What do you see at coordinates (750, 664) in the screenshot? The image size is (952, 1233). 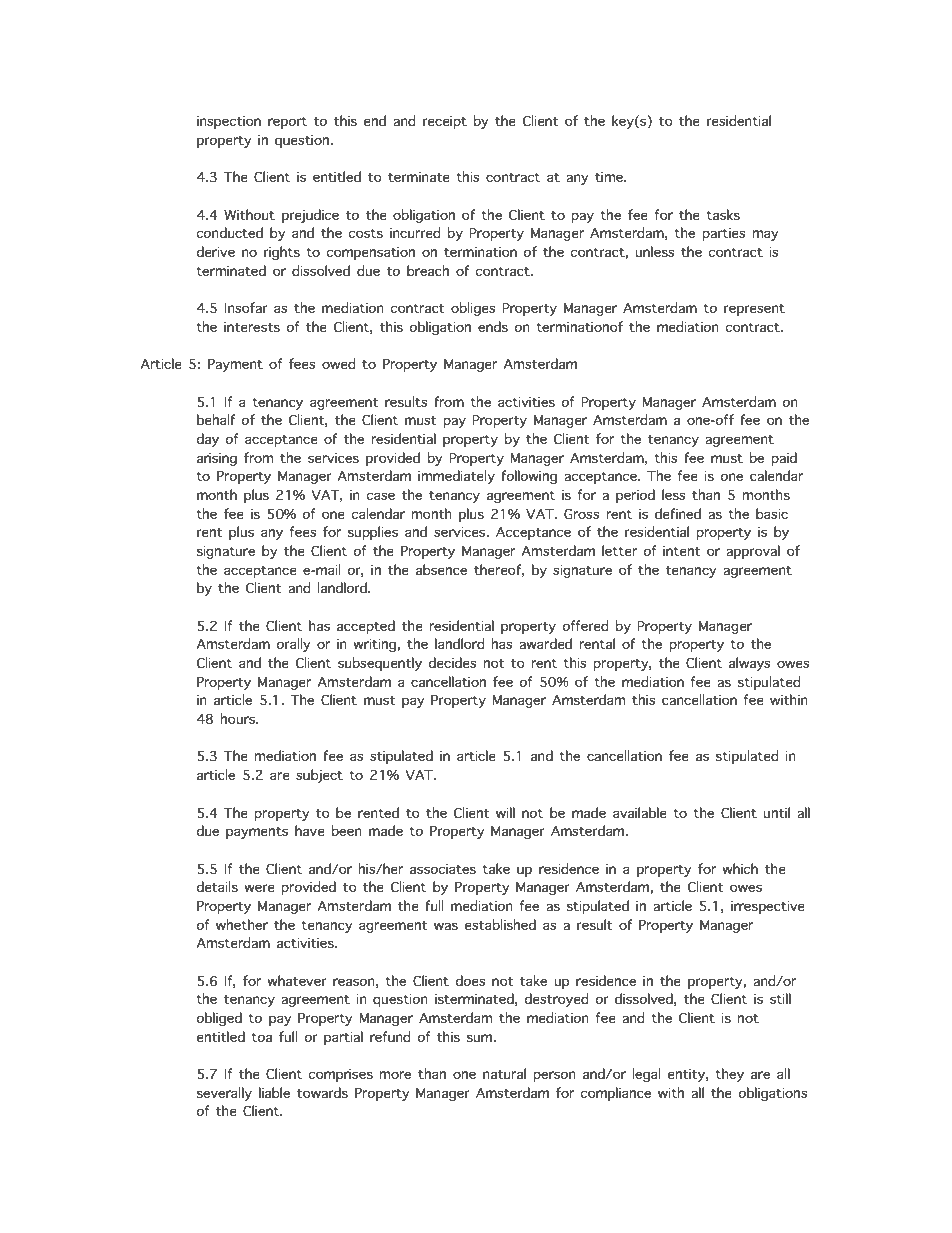 I see `always` at bounding box center [750, 664].
